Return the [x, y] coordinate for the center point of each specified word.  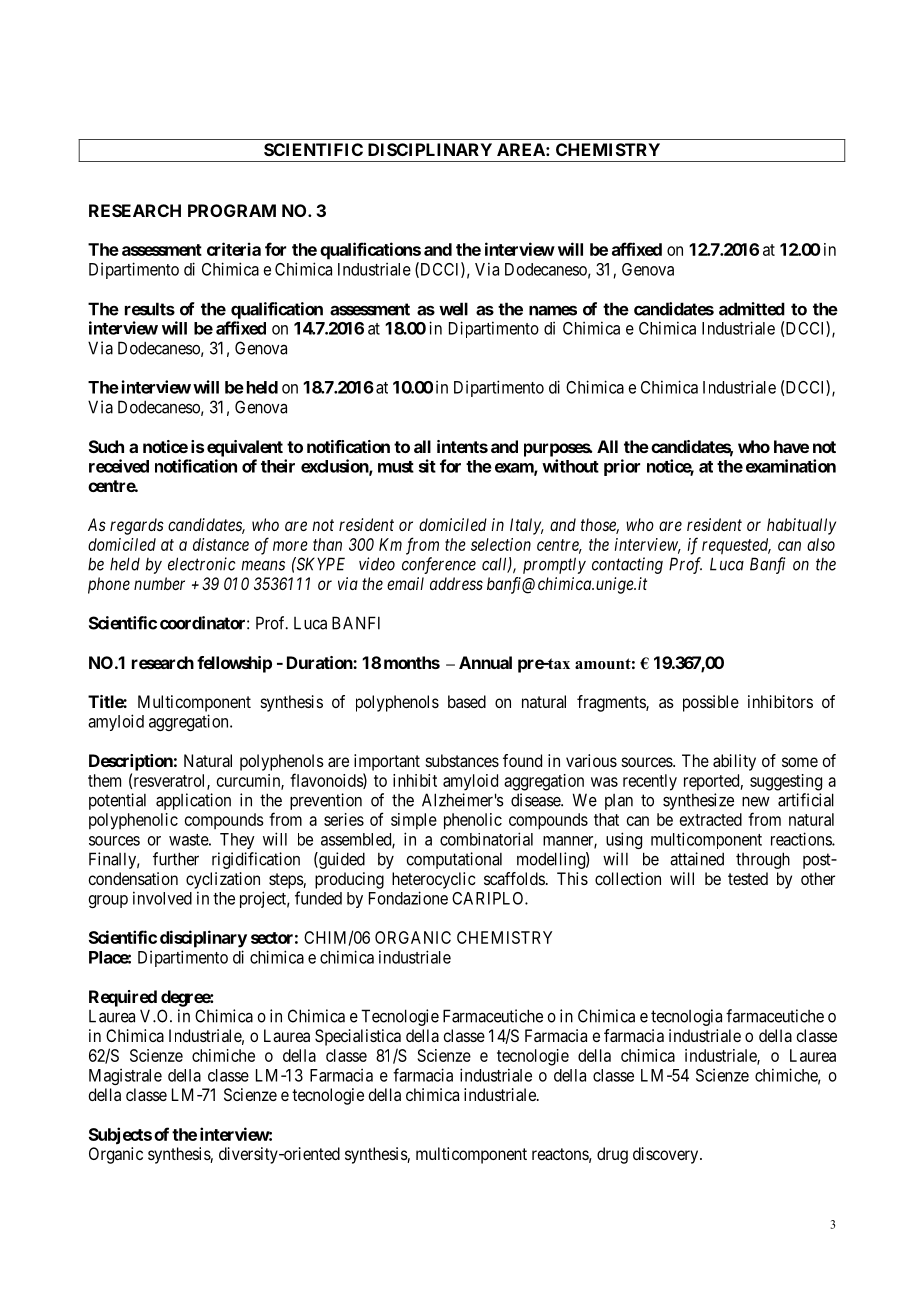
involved [162, 898]
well [453, 309]
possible [711, 703]
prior [622, 467]
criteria [234, 249]
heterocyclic [434, 880]
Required [123, 998]
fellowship [234, 664]
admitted [752, 309]
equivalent [245, 448]
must [396, 467]
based [467, 701]
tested [748, 878]
